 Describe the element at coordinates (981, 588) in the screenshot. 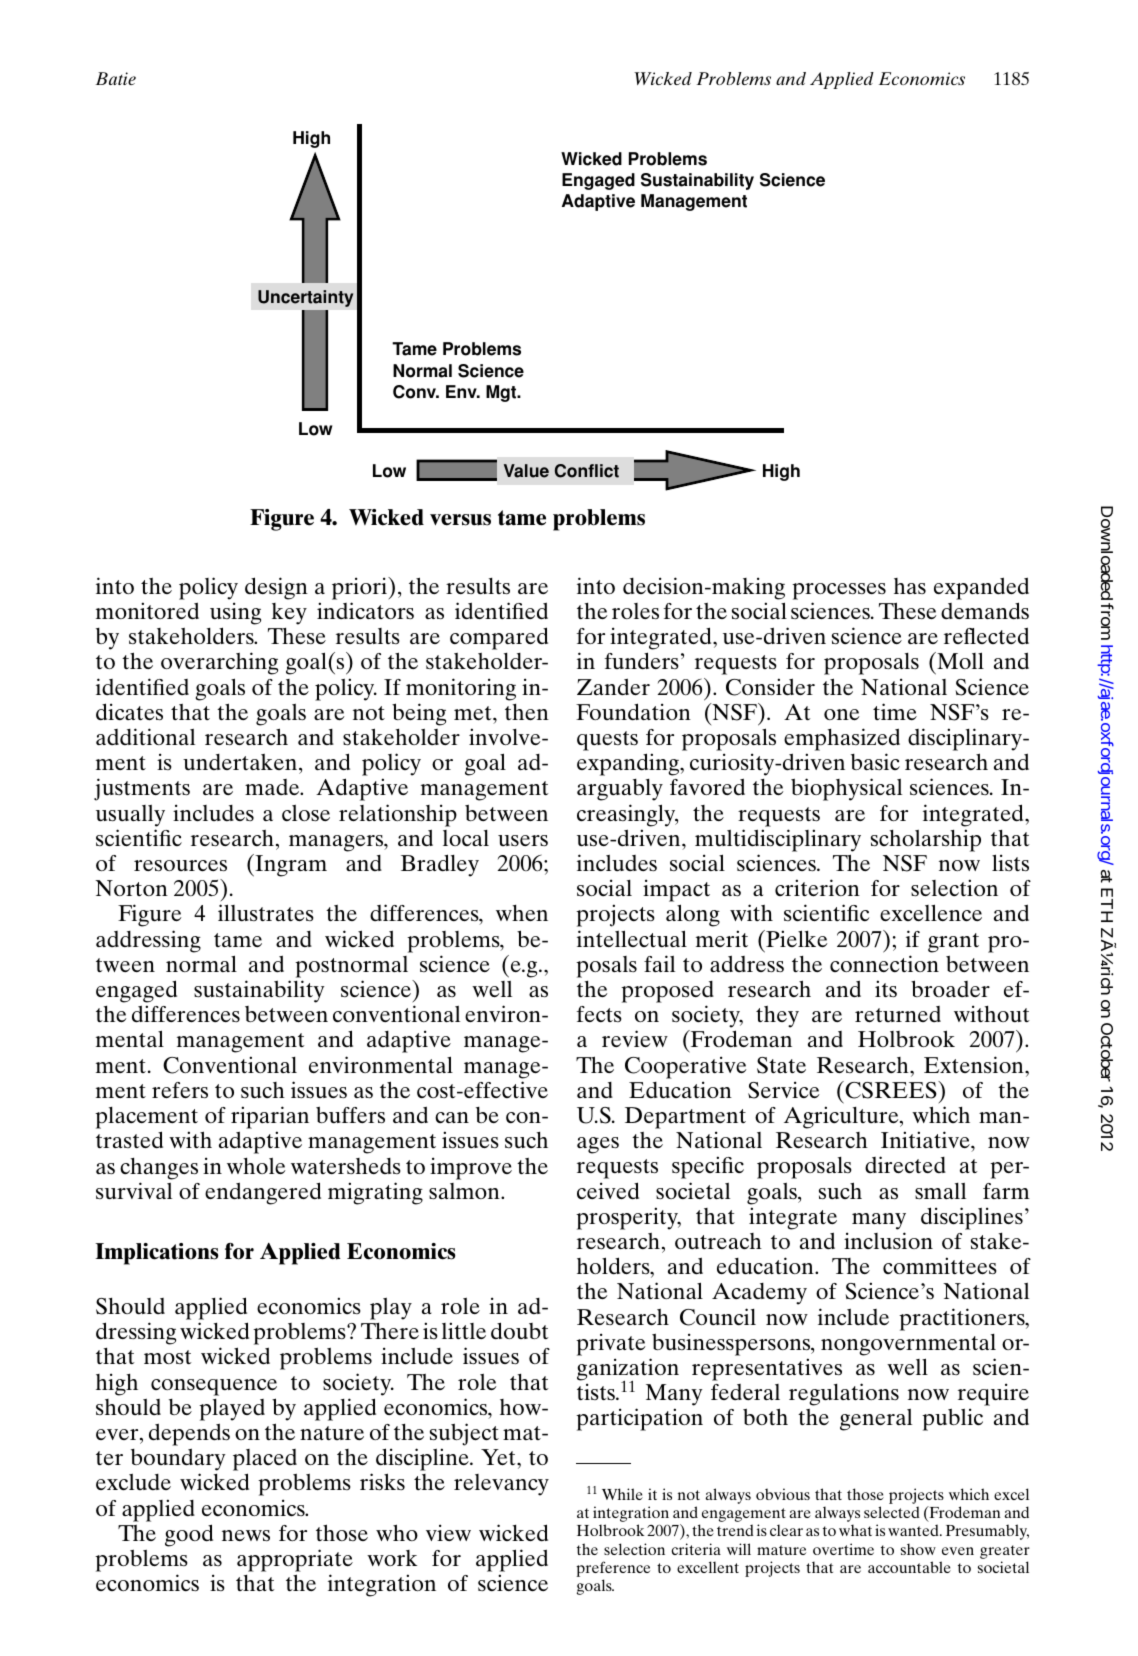

I see `expanded` at that location.
